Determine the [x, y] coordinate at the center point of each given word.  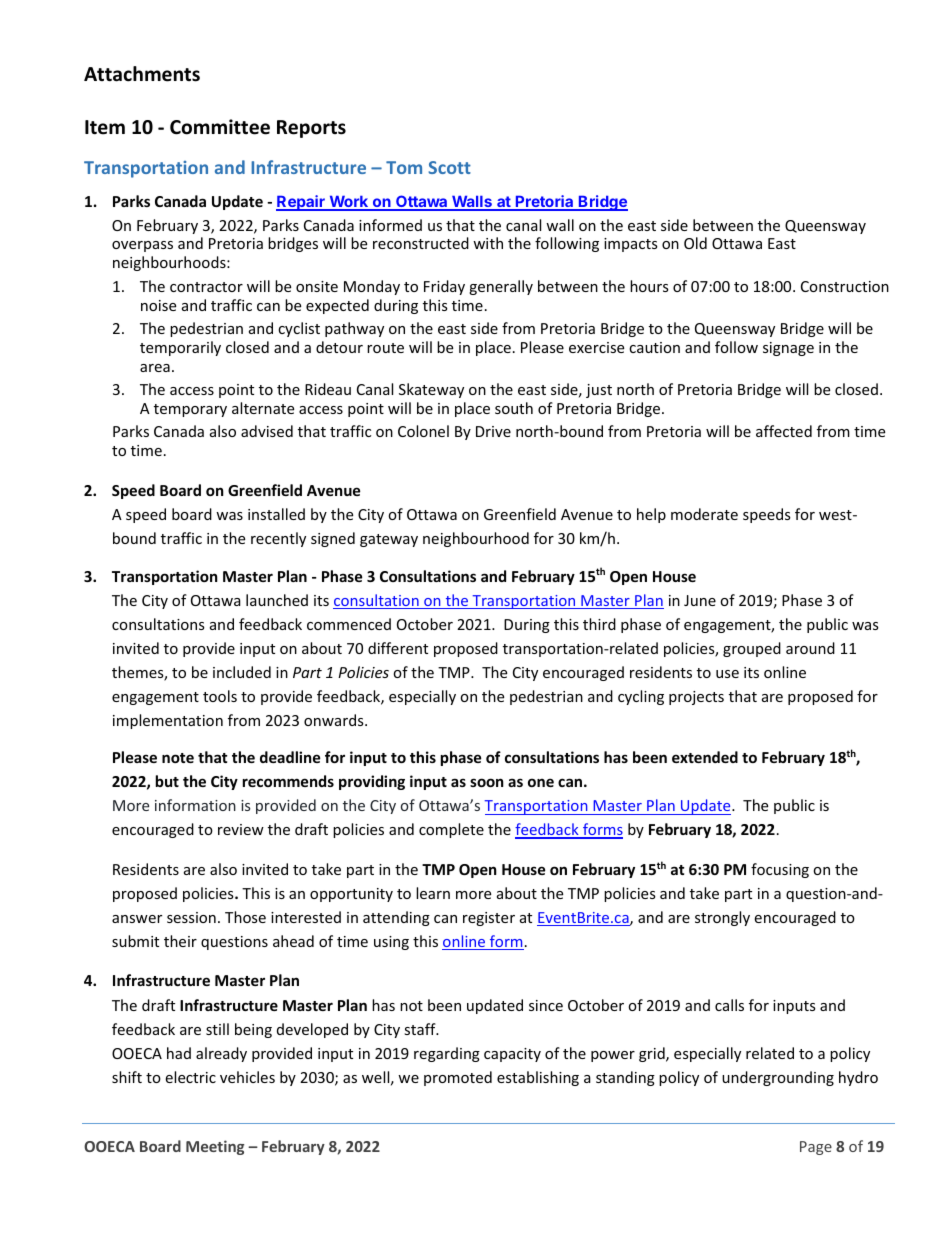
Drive [493, 431]
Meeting [215, 1147]
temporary [190, 410]
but [167, 781]
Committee [220, 127]
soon [487, 782]
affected [784, 431]
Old [695, 243]
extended [705, 757]
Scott [449, 167]
